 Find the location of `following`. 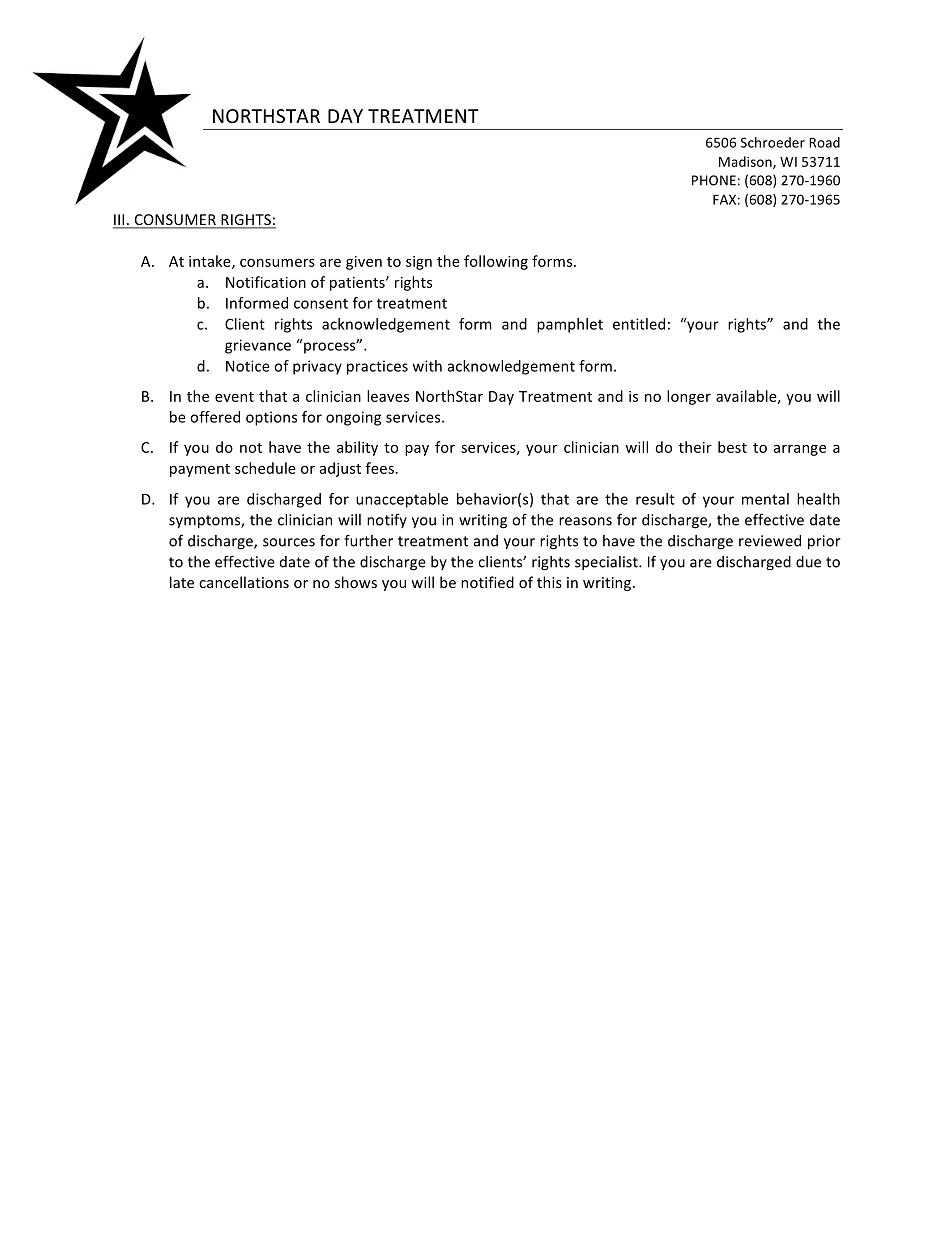

following is located at coordinates (496, 262).
